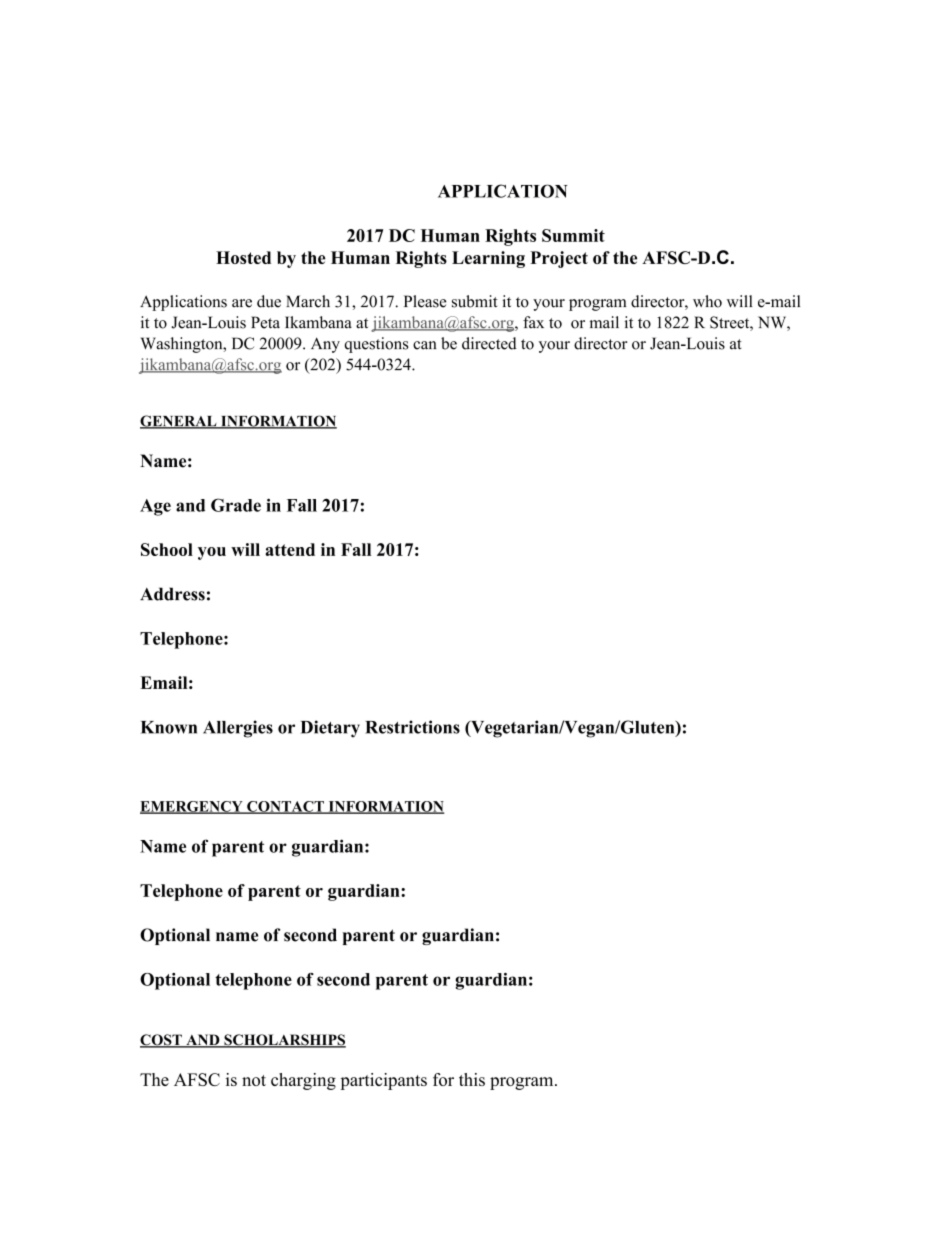  I want to click on Dietary, so click(330, 729).
